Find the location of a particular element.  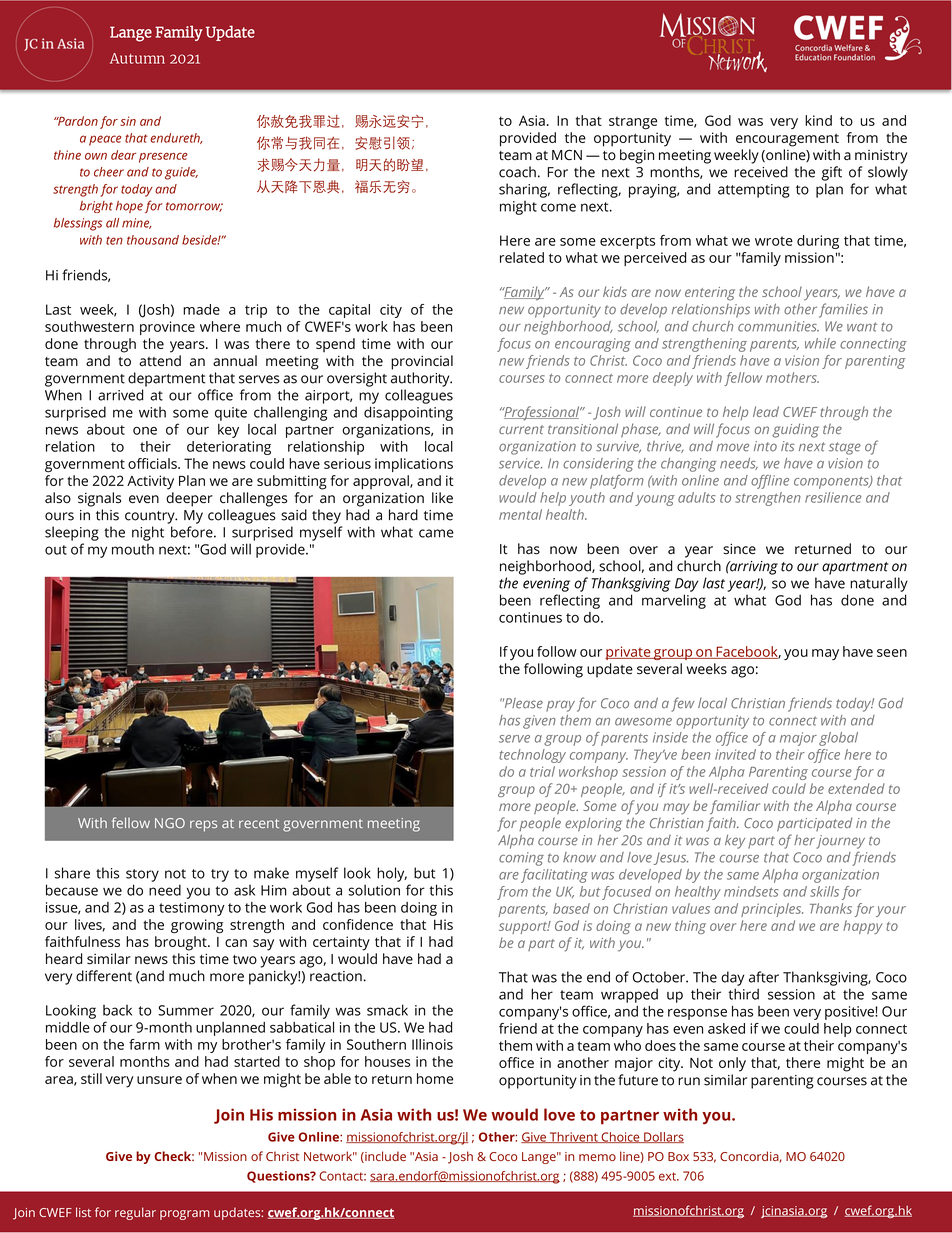

coach is located at coordinates (517, 172).
